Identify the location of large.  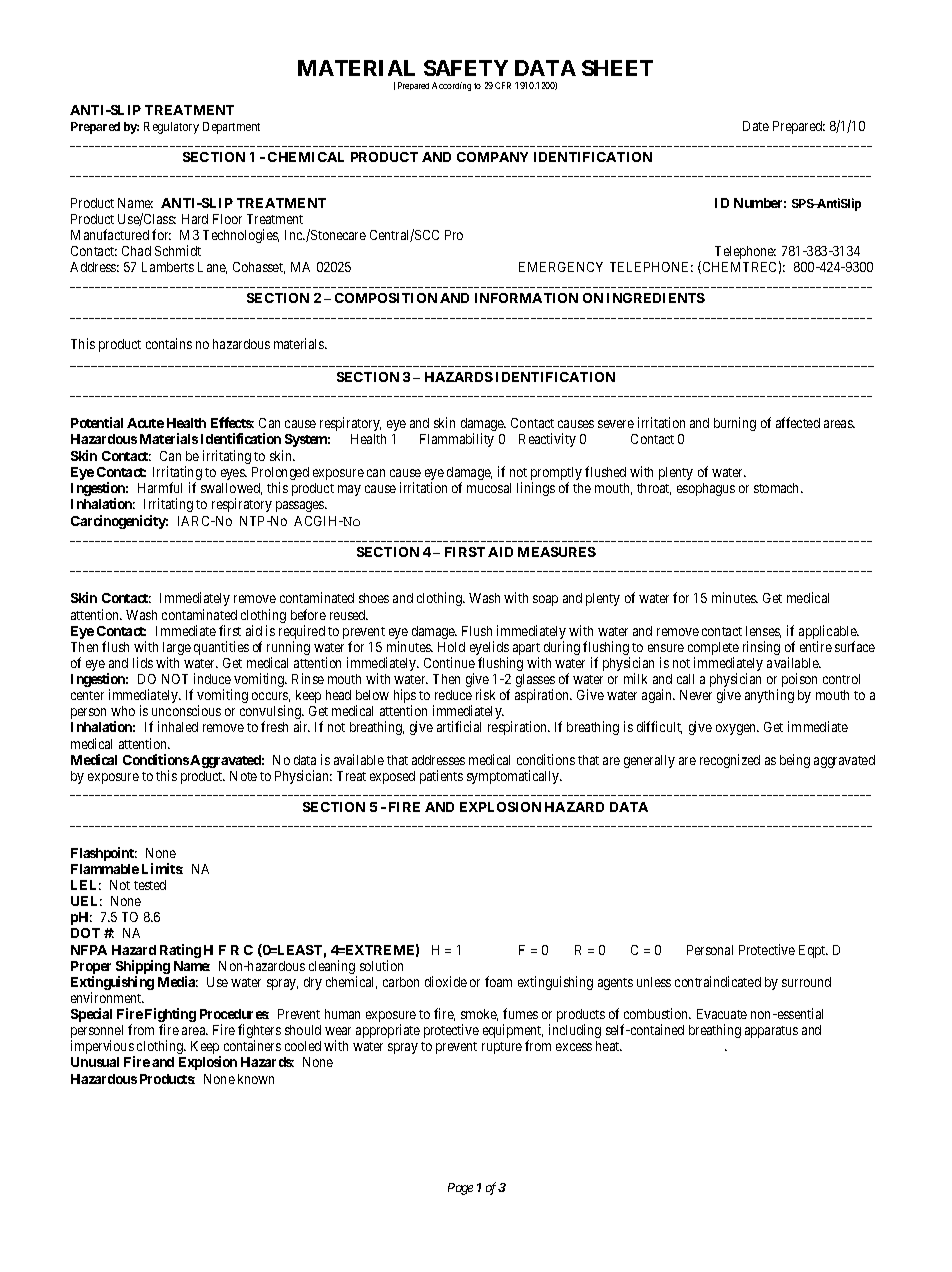
(177, 650).
